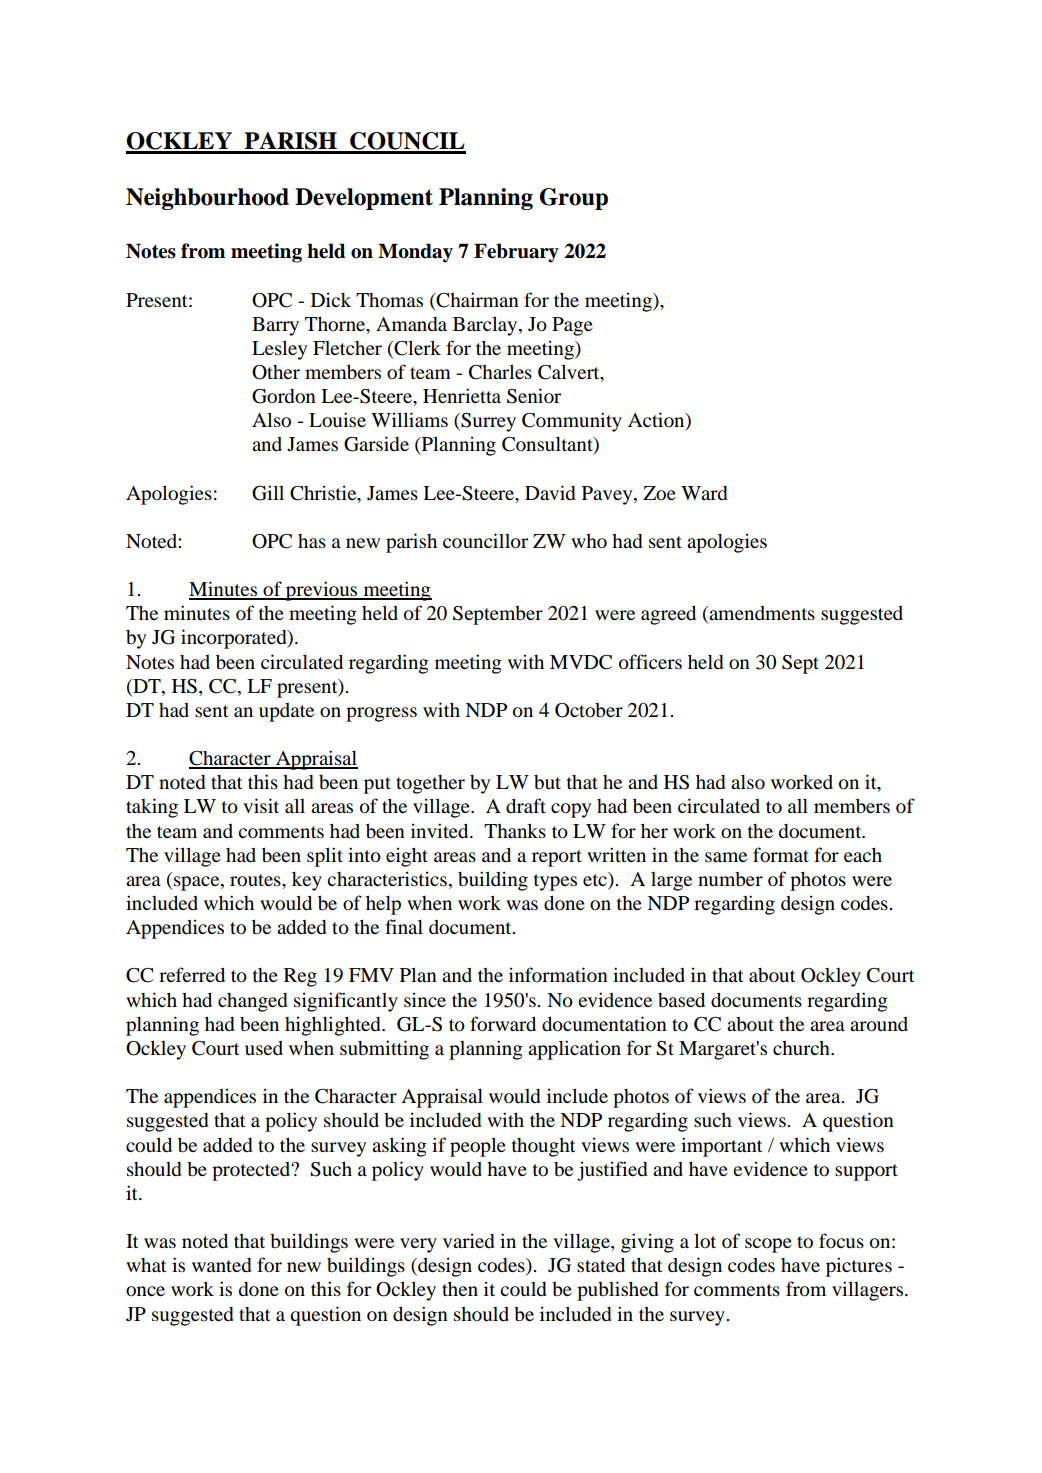 The image size is (1042, 1473). I want to click on who, so click(589, 541).
